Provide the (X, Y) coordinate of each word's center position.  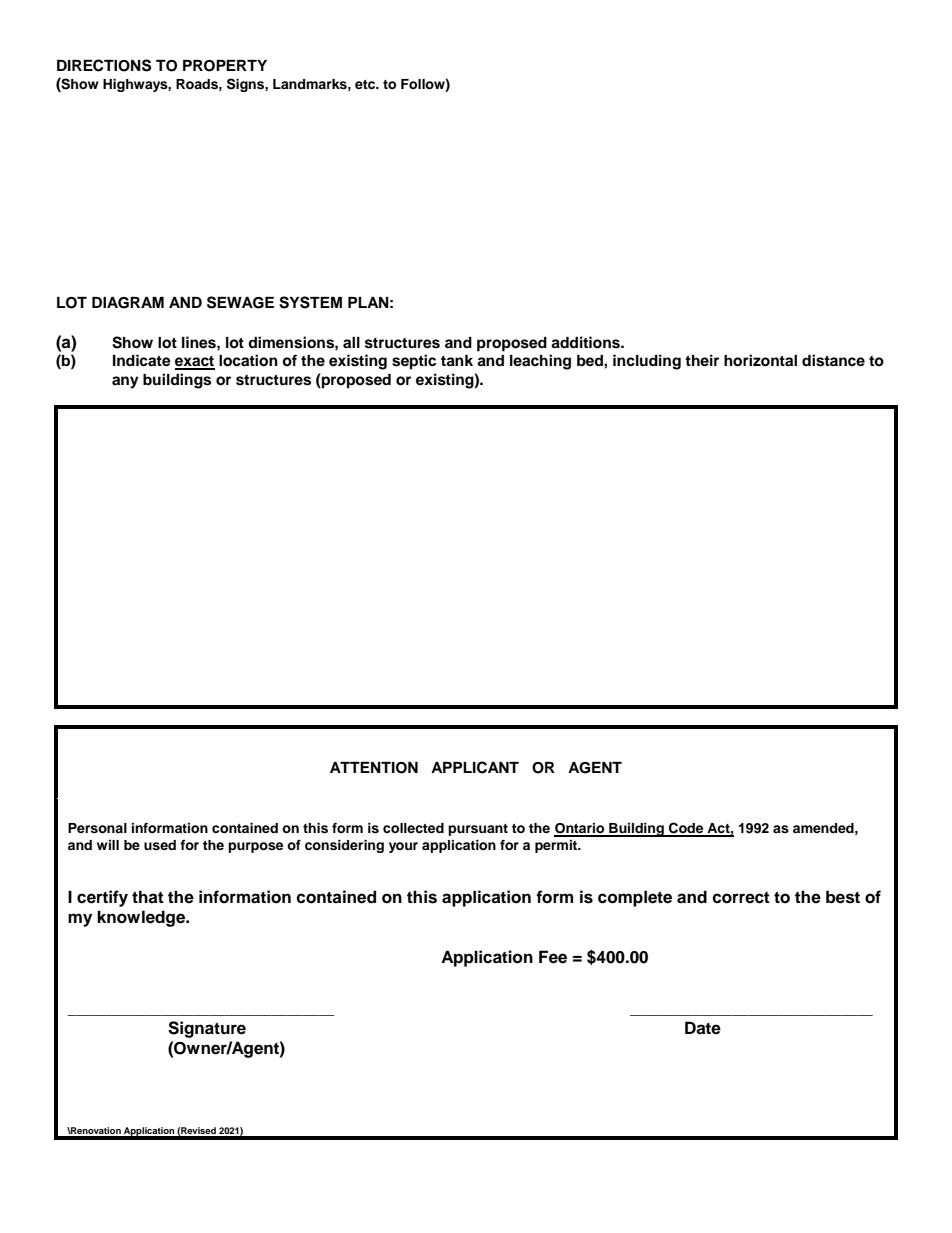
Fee (553, 957)
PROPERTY (225, 66)
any (125, 382)
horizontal (760, 360)
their (702, 360)
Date (703, 1028)
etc (366, 84)
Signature (207, 1029)
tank (457, 361)
